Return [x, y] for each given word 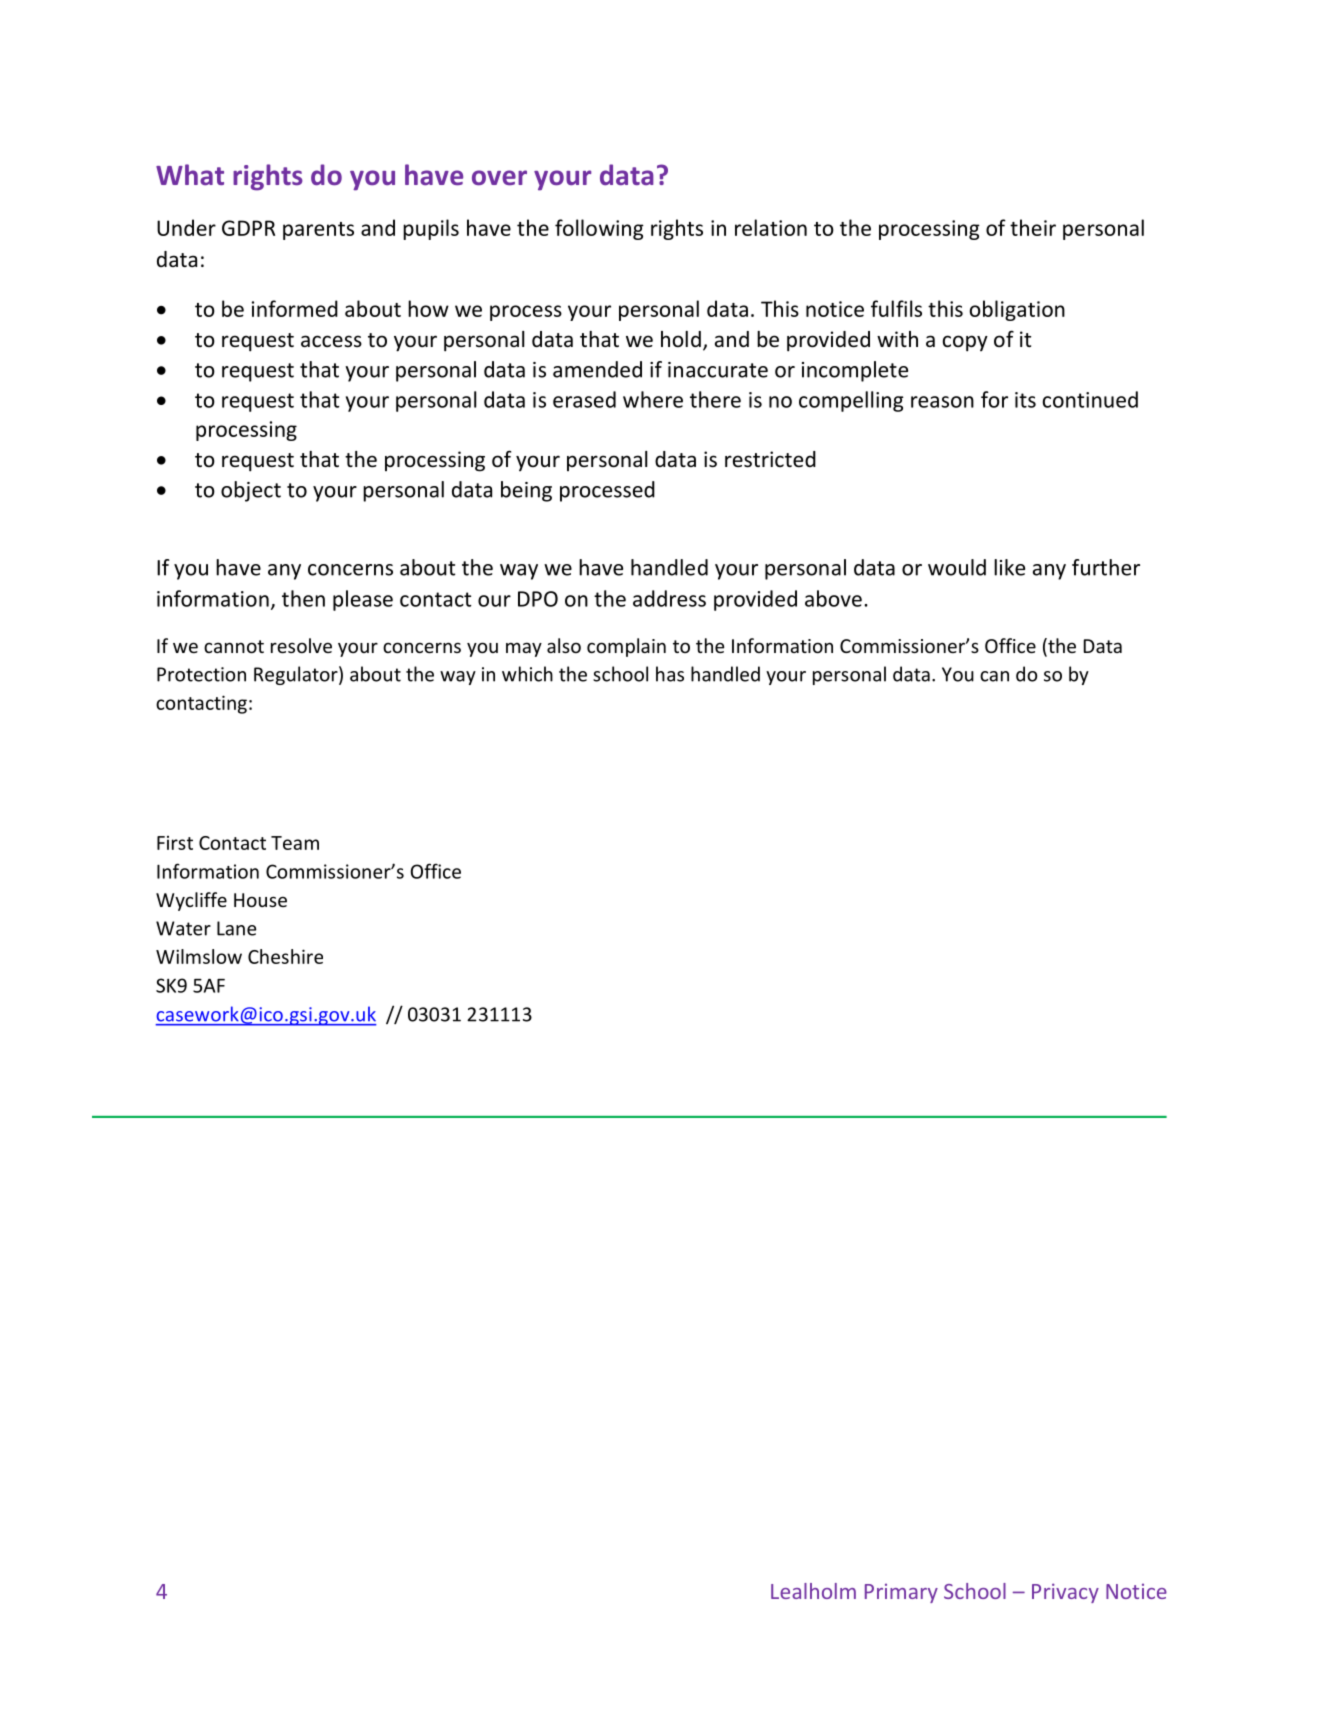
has [670, 674]
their [1033, 227]
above [833, 598]
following [599, 229]
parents [318, 231]
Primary [901, 1593]
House [260, 900]
